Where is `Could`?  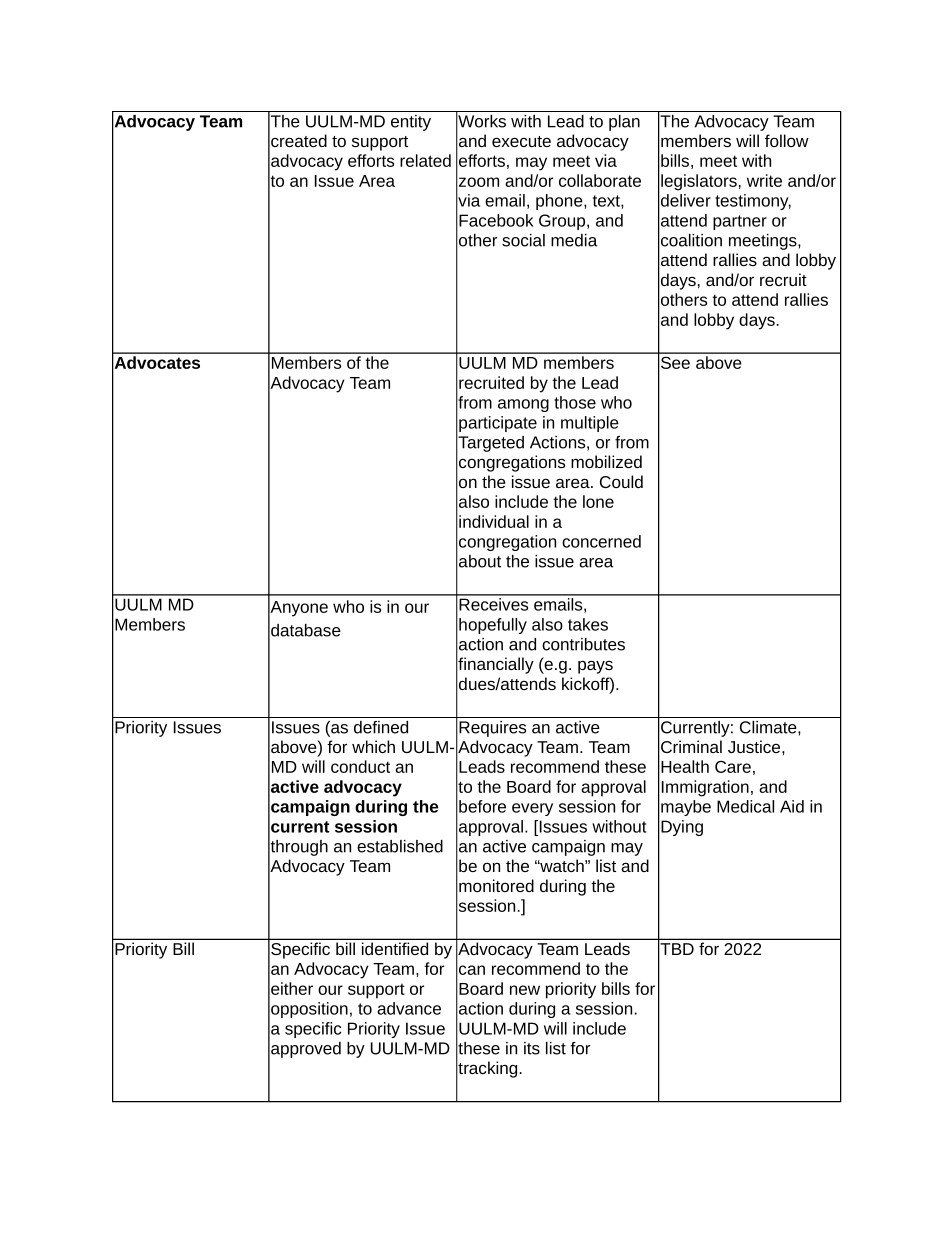
Could is located at coordinates (621, 481).
